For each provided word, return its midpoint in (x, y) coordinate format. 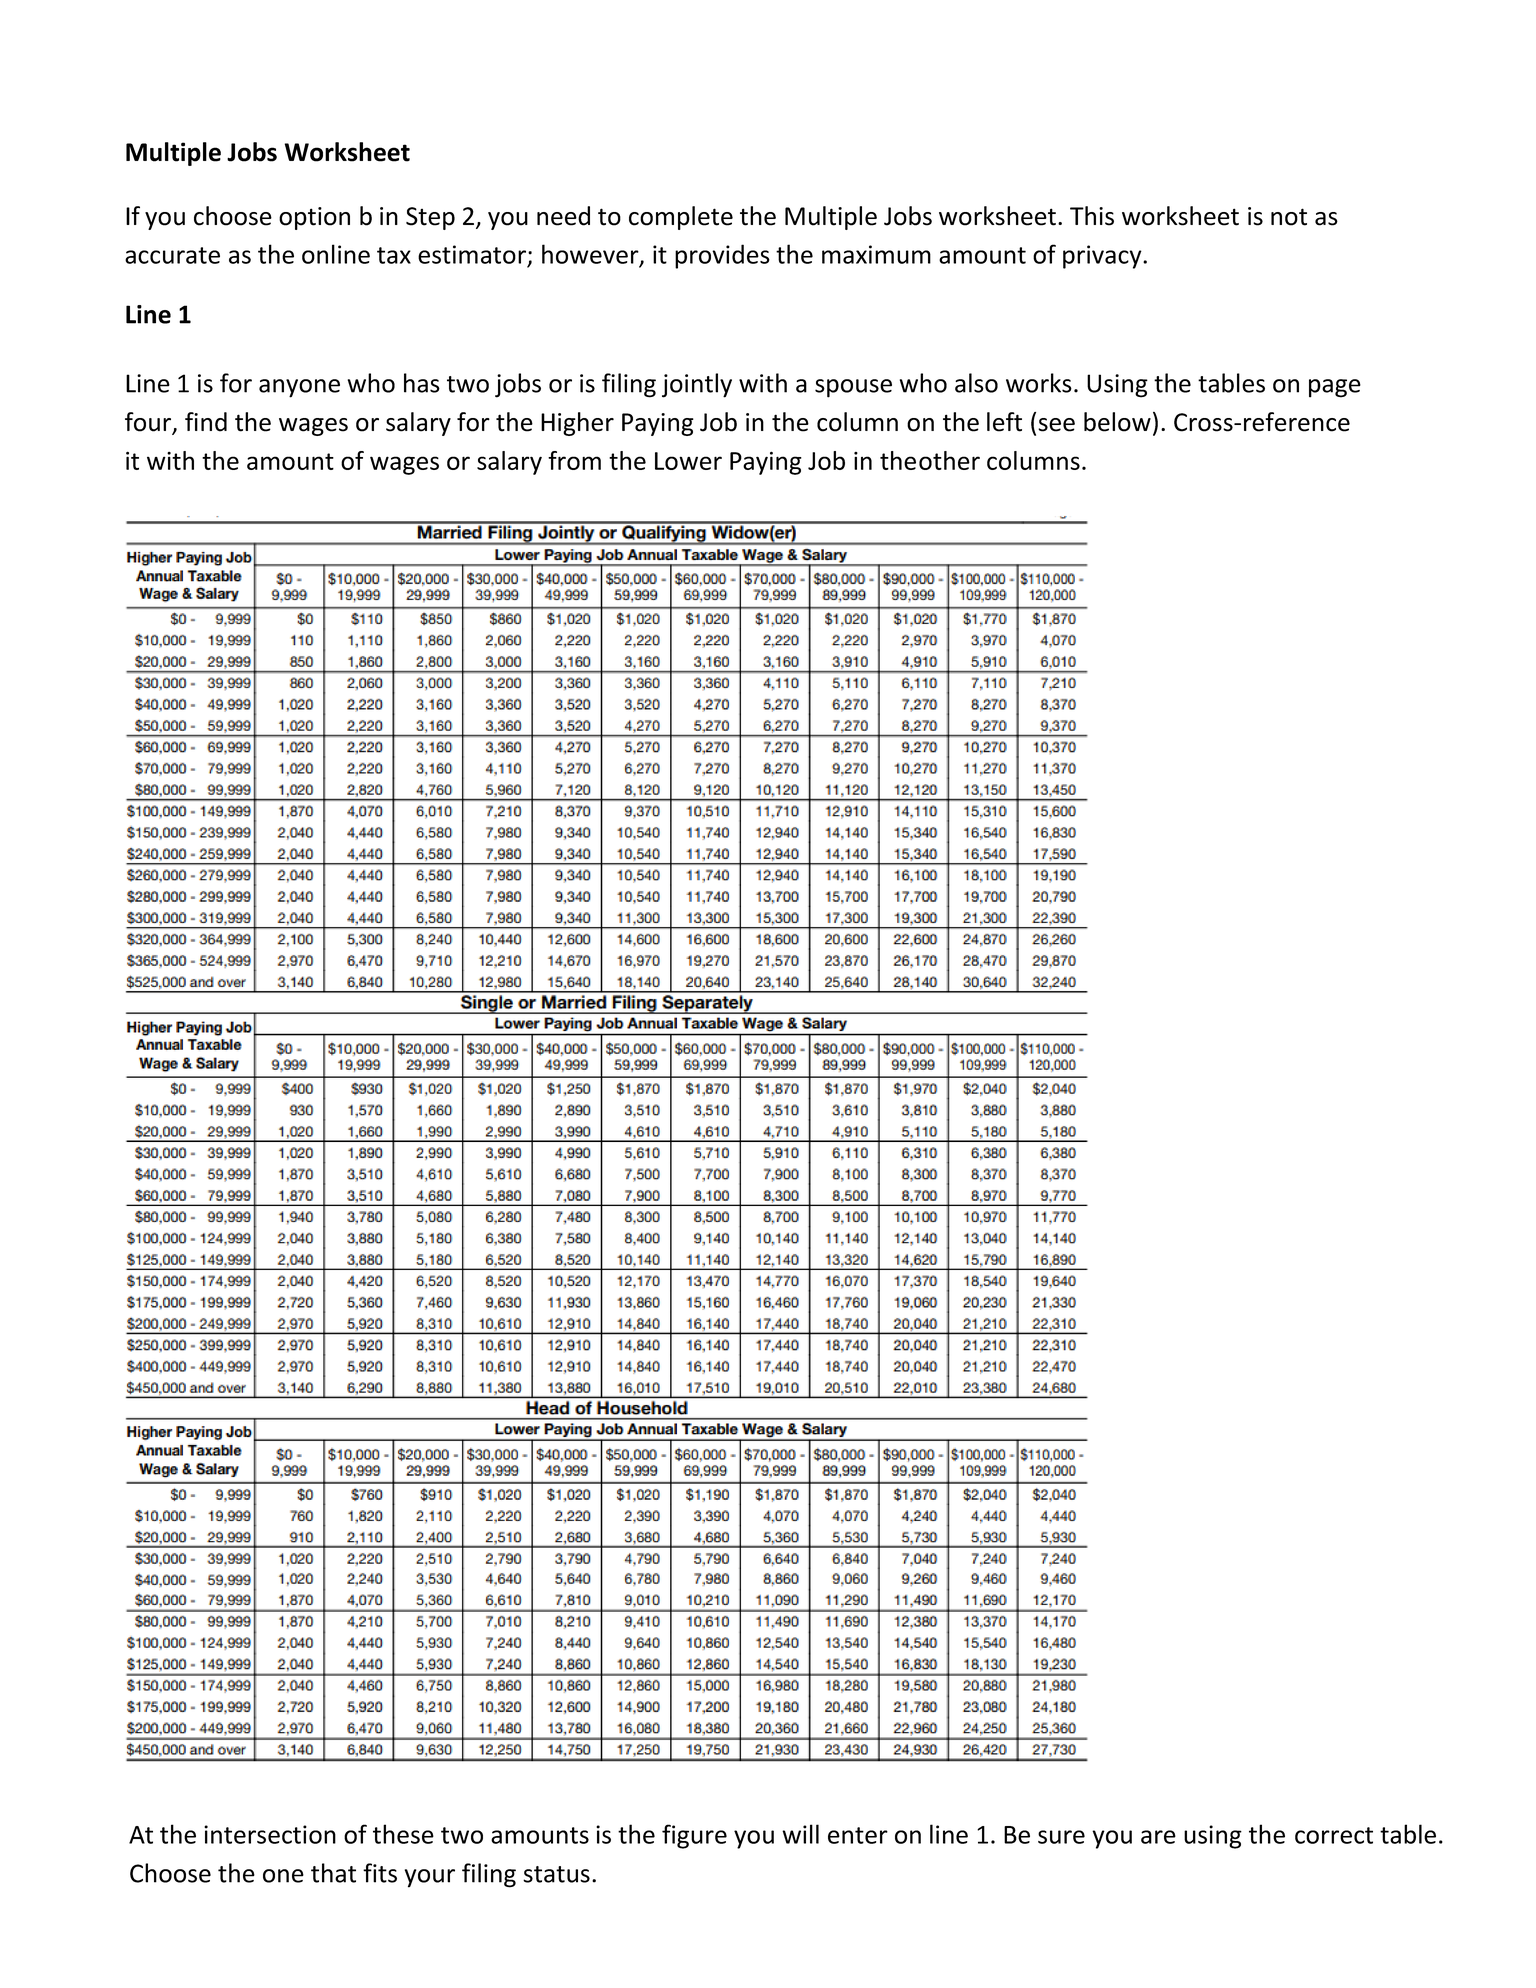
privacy (1103, 257)
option (314, 218)
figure (694, 1836)
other (949, 460)
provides (722, 256)
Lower (688, 461)
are (1158, 1837)
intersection (270, 1834)
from (574, 460)
